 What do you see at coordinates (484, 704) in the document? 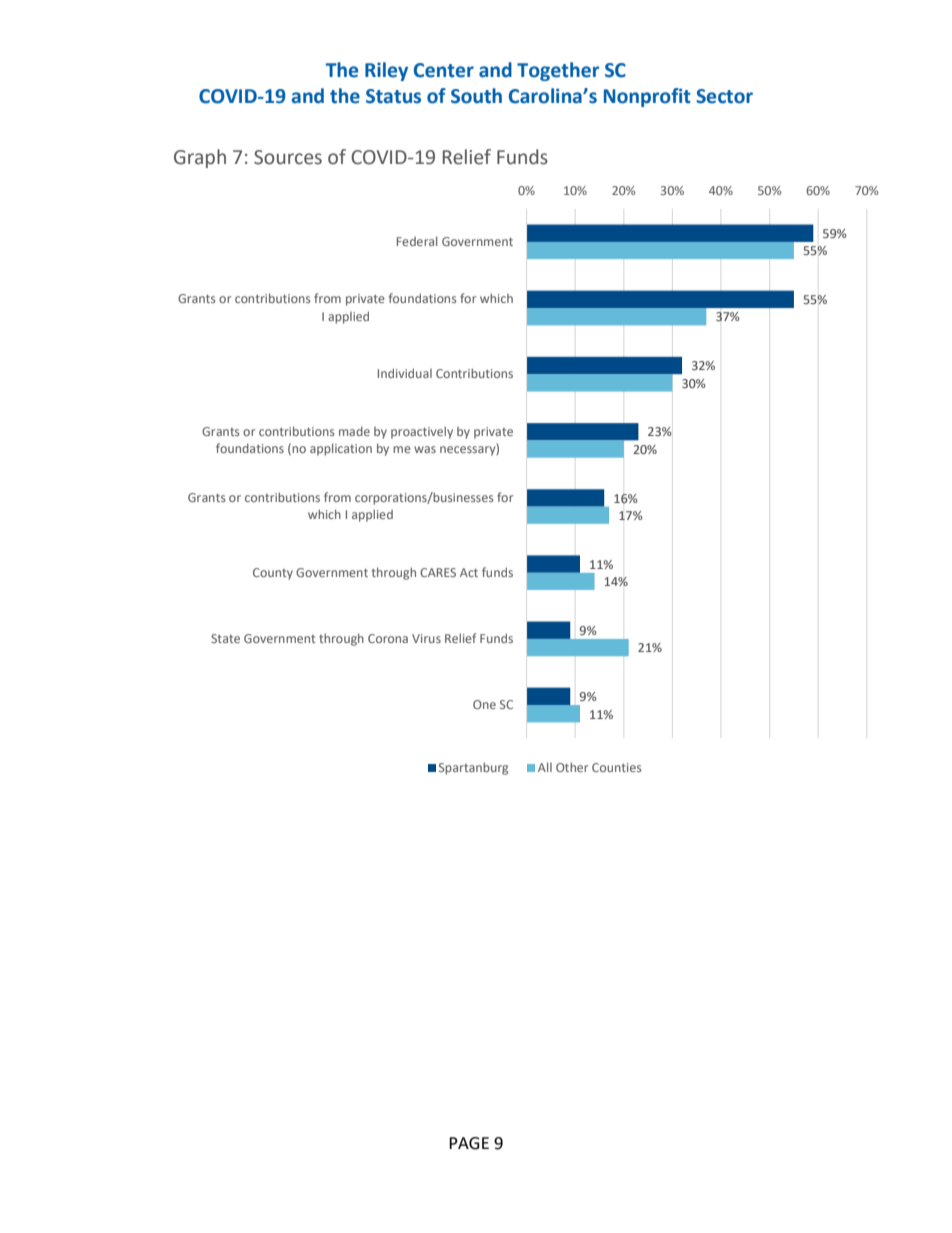
I see `One` at bounding box center [484, 704].
